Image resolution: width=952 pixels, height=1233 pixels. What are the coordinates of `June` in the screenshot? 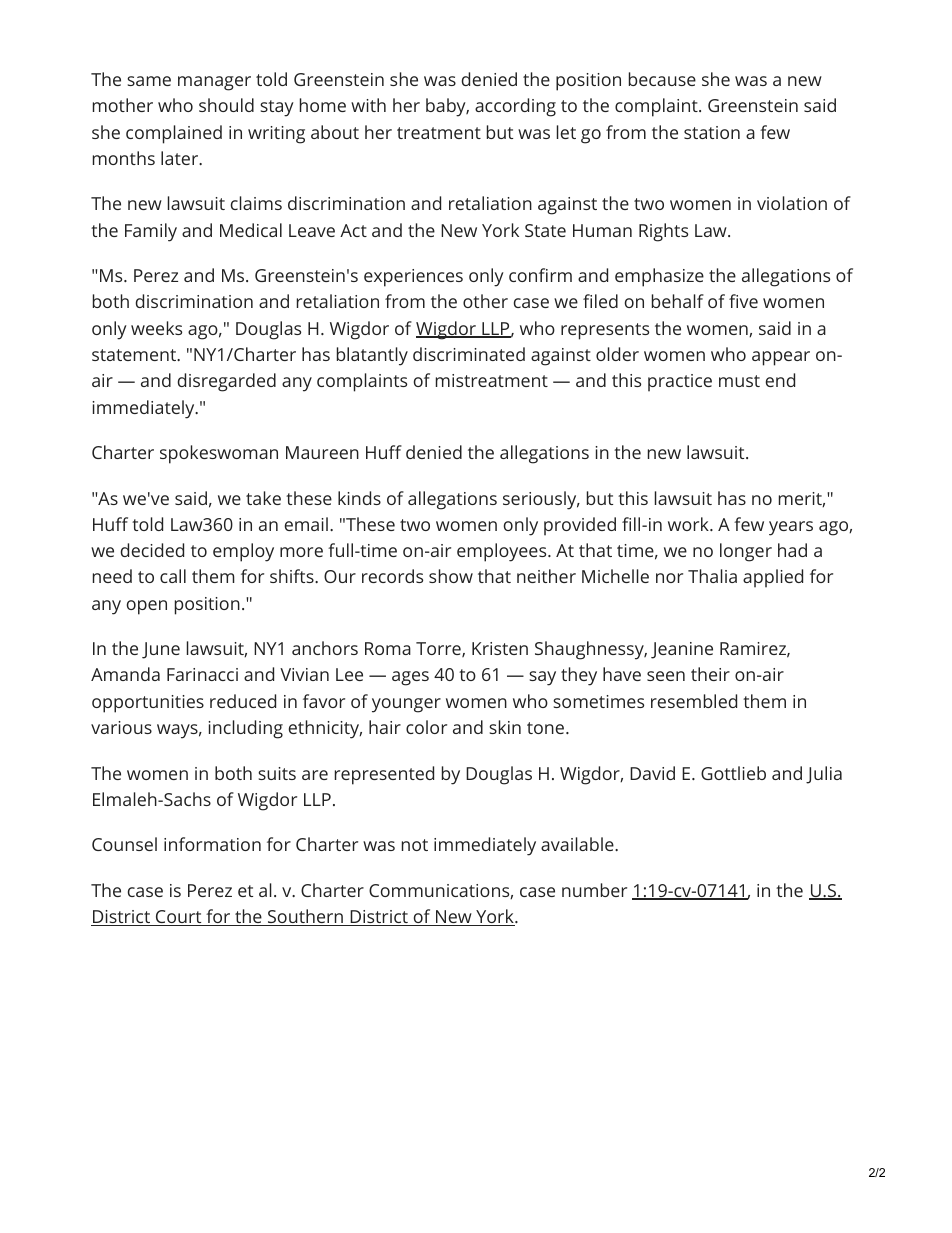 It's located at (161, 650).
